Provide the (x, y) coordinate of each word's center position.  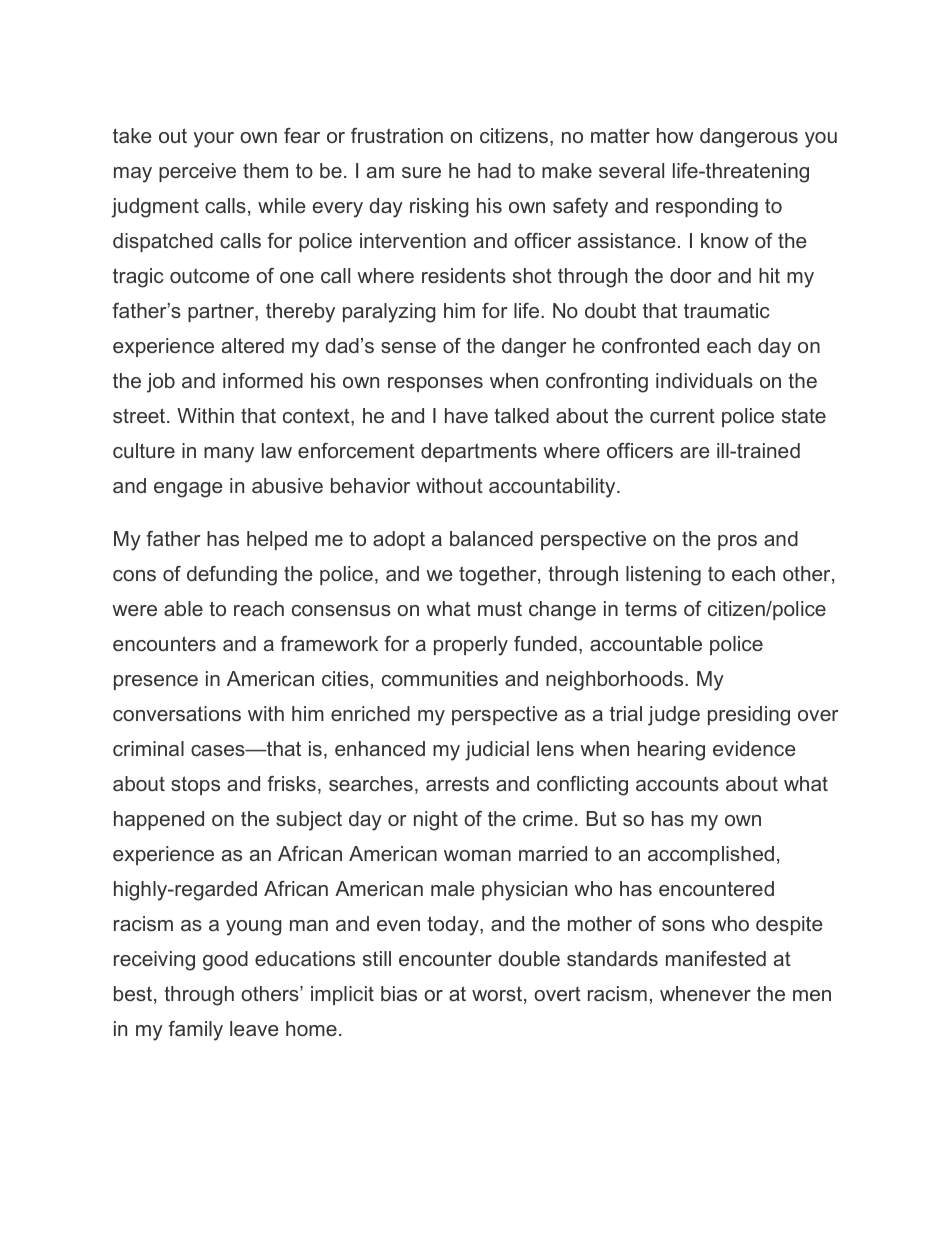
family (195, 1031)
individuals (704, 380)
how (675, 135)
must (500, 608)
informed (263, 380)
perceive (197, 172)
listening (663, 576)
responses (435, 384)
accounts (677, 784)
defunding (232, 576)
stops (195, 785)
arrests (457, 783)
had (494, 170)
